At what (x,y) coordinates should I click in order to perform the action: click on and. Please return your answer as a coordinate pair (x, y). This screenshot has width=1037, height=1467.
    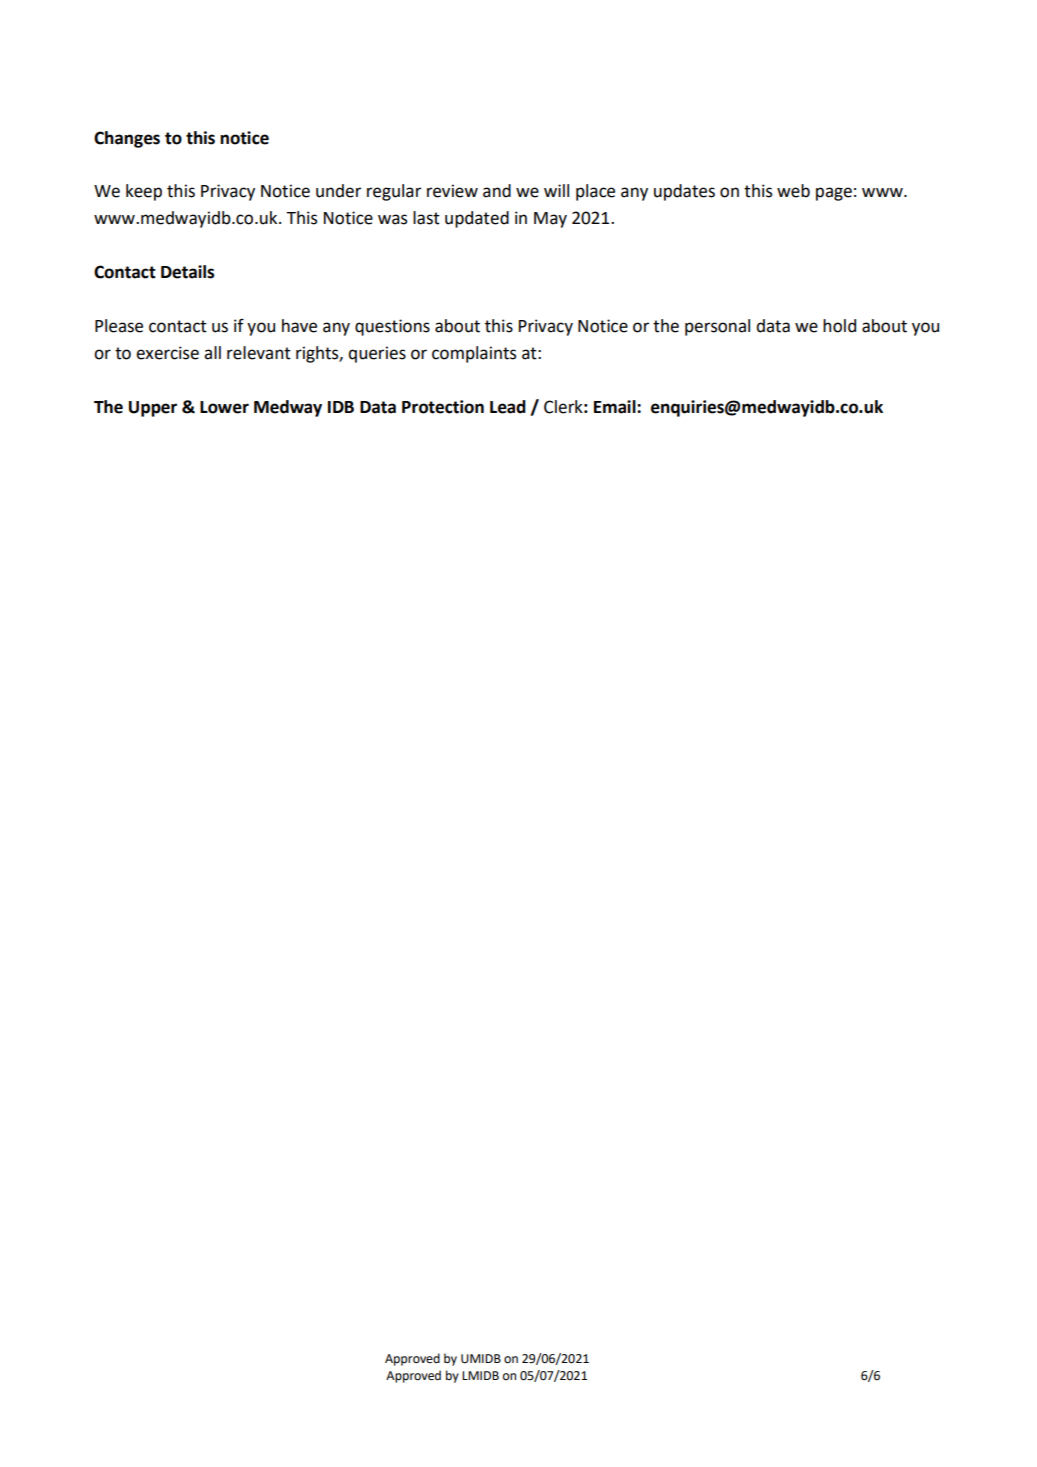
    Looking at the image, I should click on (497, 191).
